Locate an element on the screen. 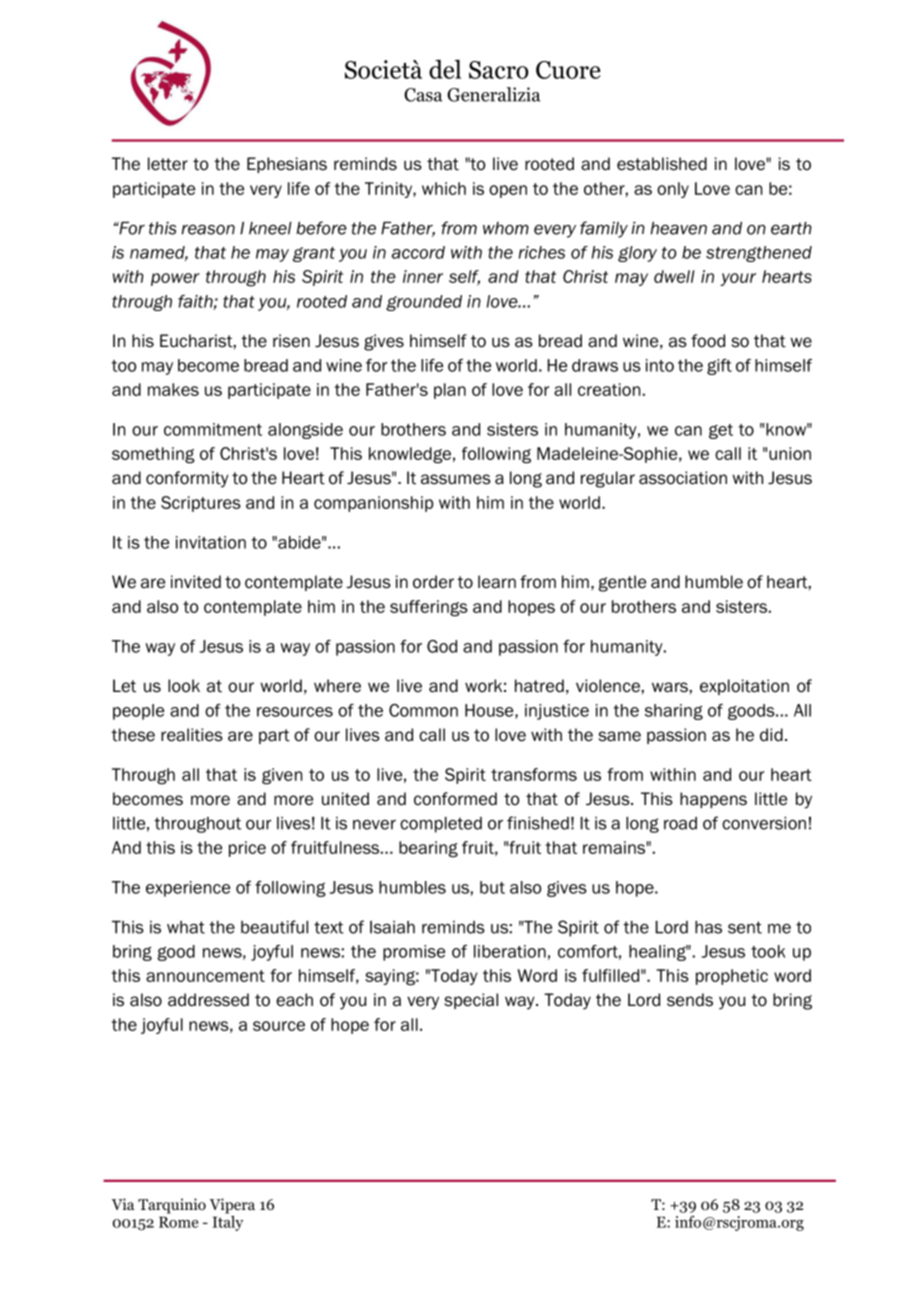 The image size is (924, 1308). Casa is located at coordinates (423, 95).
